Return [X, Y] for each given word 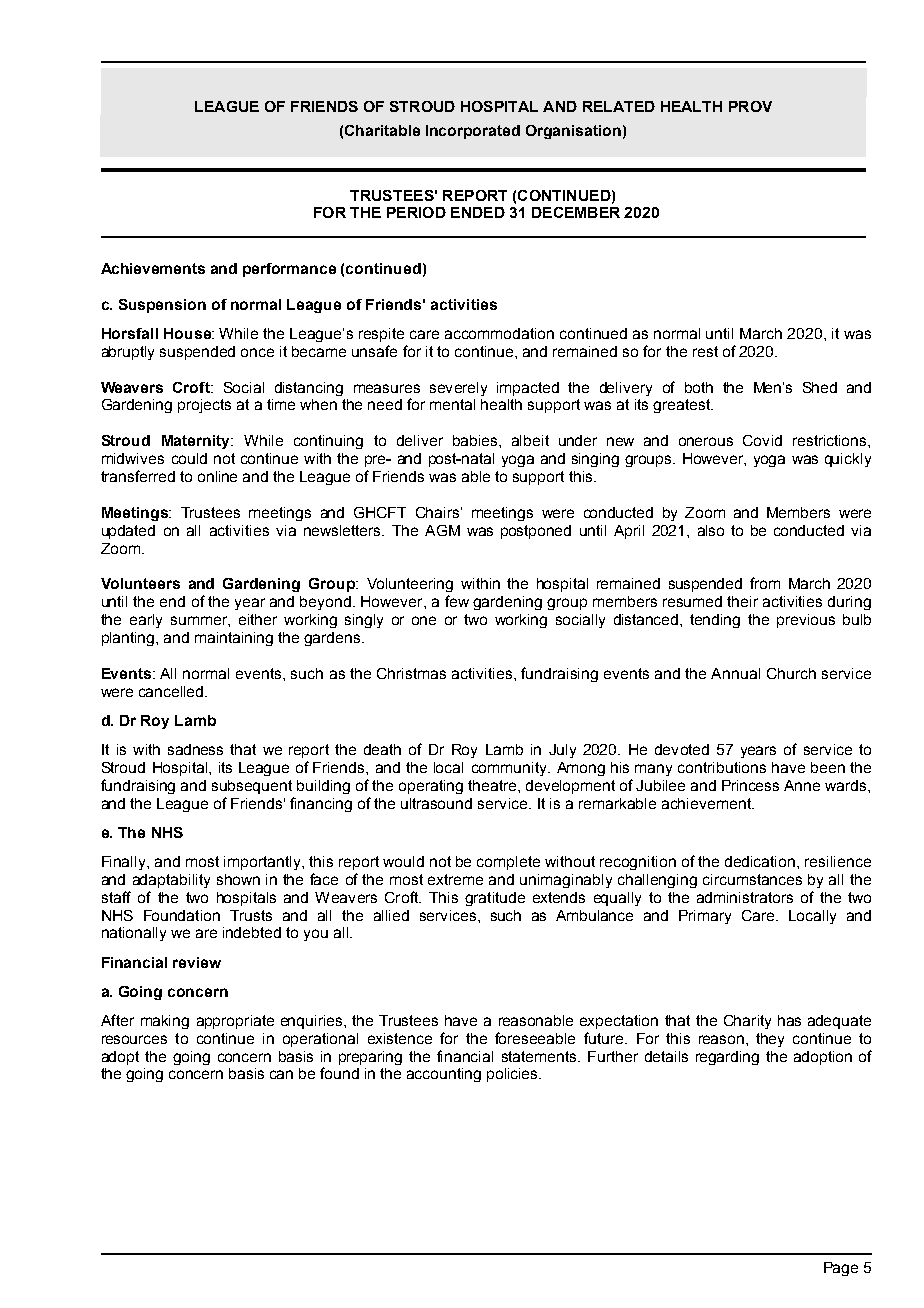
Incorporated [473, 132]
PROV [750, 106]
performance [289, 270]
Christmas [411, 673]
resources [134, 1039]
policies [513, 1075]
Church [791, 673]
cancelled [172, 691]
